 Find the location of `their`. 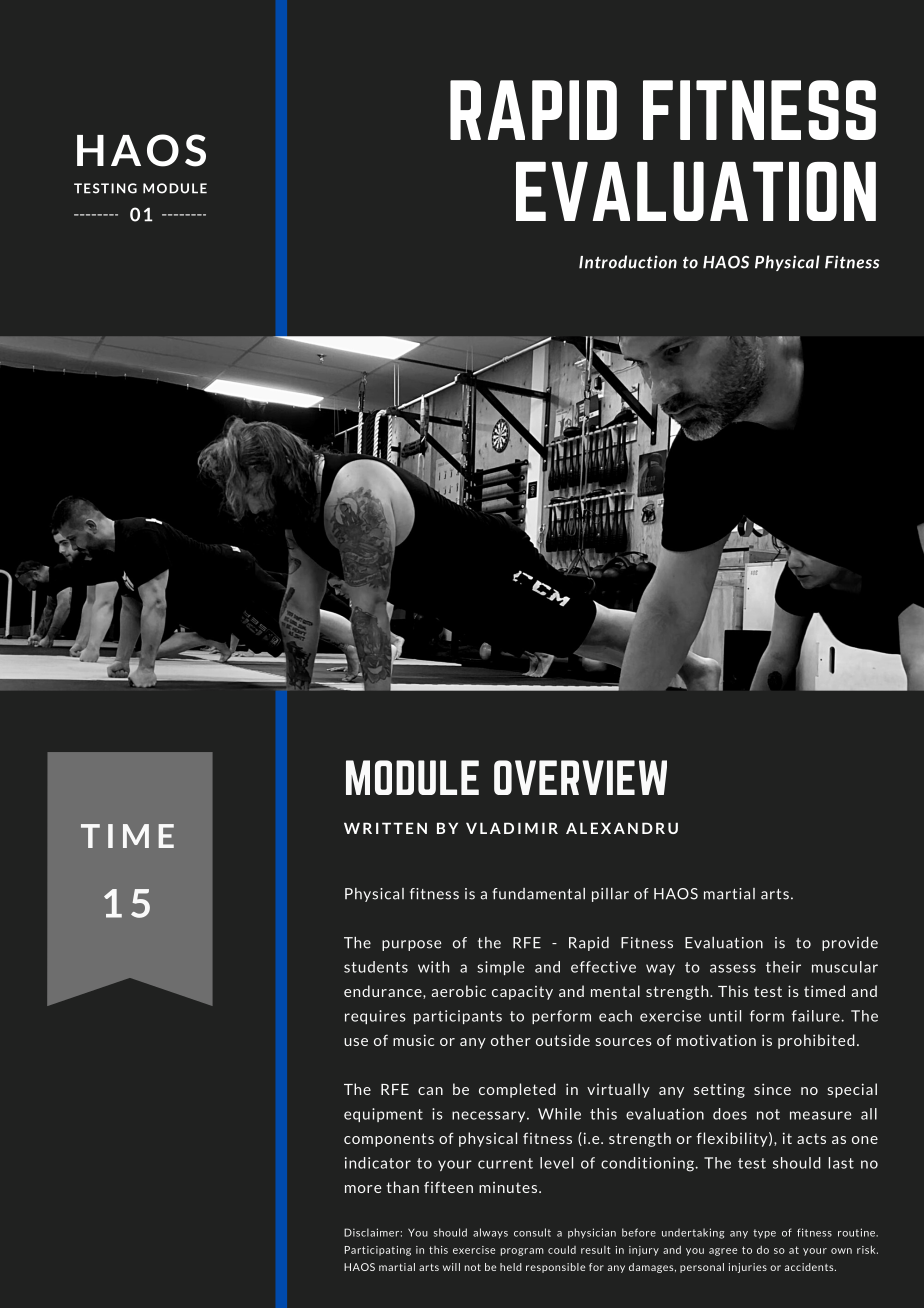

their is located at coordinates (783, 967).
